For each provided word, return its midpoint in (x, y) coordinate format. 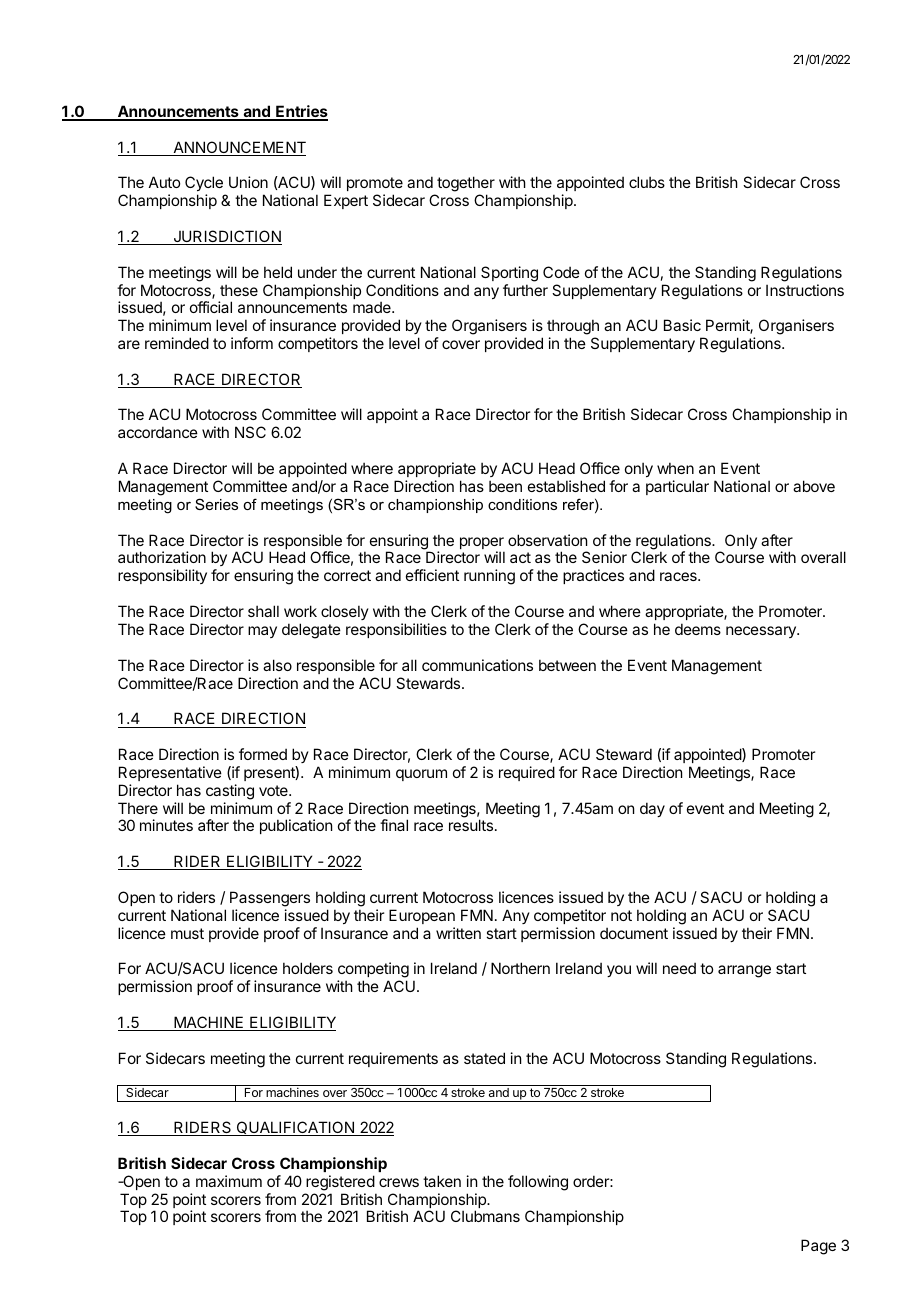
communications (477, 665)
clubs (647, 182)
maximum (229, 1181)
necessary (762, 632)
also (277, 665)
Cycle (205, 185)
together (465, 185)
